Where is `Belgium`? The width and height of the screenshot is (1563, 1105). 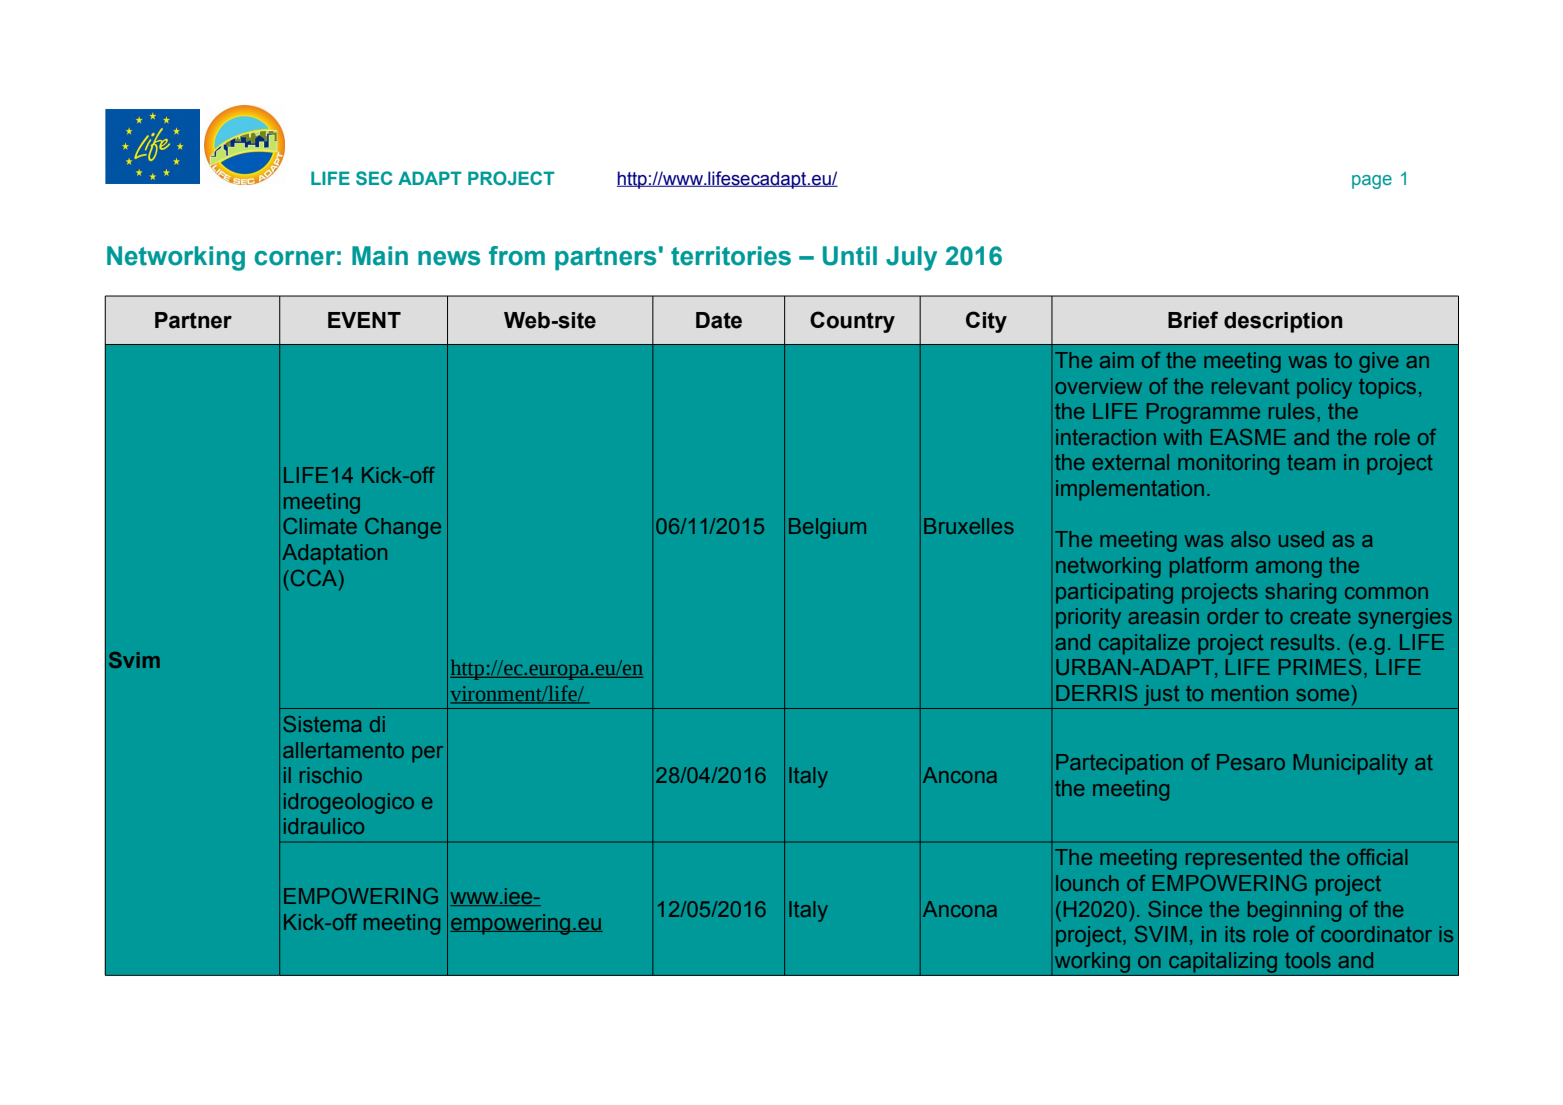 Belgium is located at coordinates (827, 528).
